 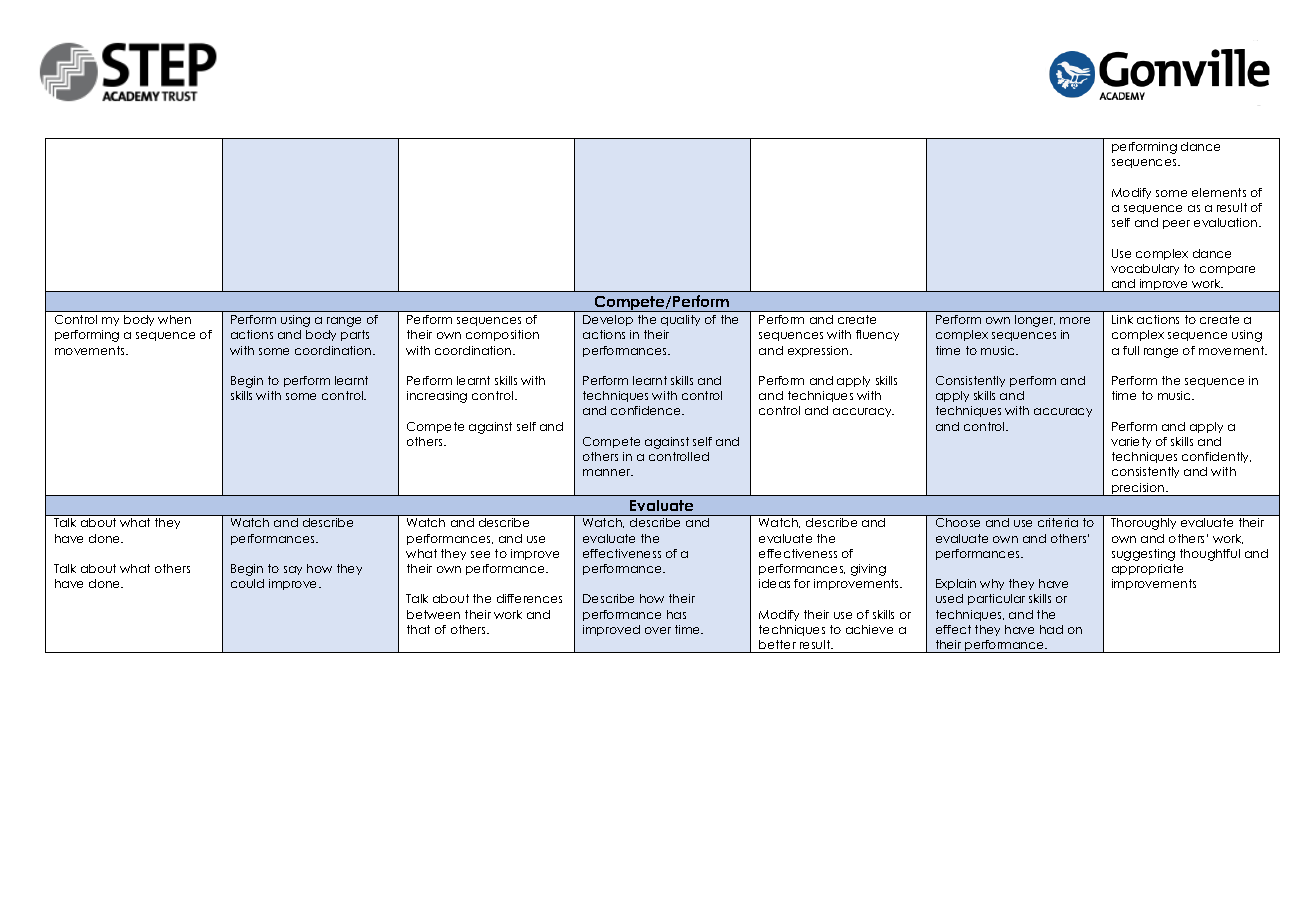 What do you see at coordinates (958, 522) in the screenshot?
I see `Choose` at bounding box center [958, 522].
